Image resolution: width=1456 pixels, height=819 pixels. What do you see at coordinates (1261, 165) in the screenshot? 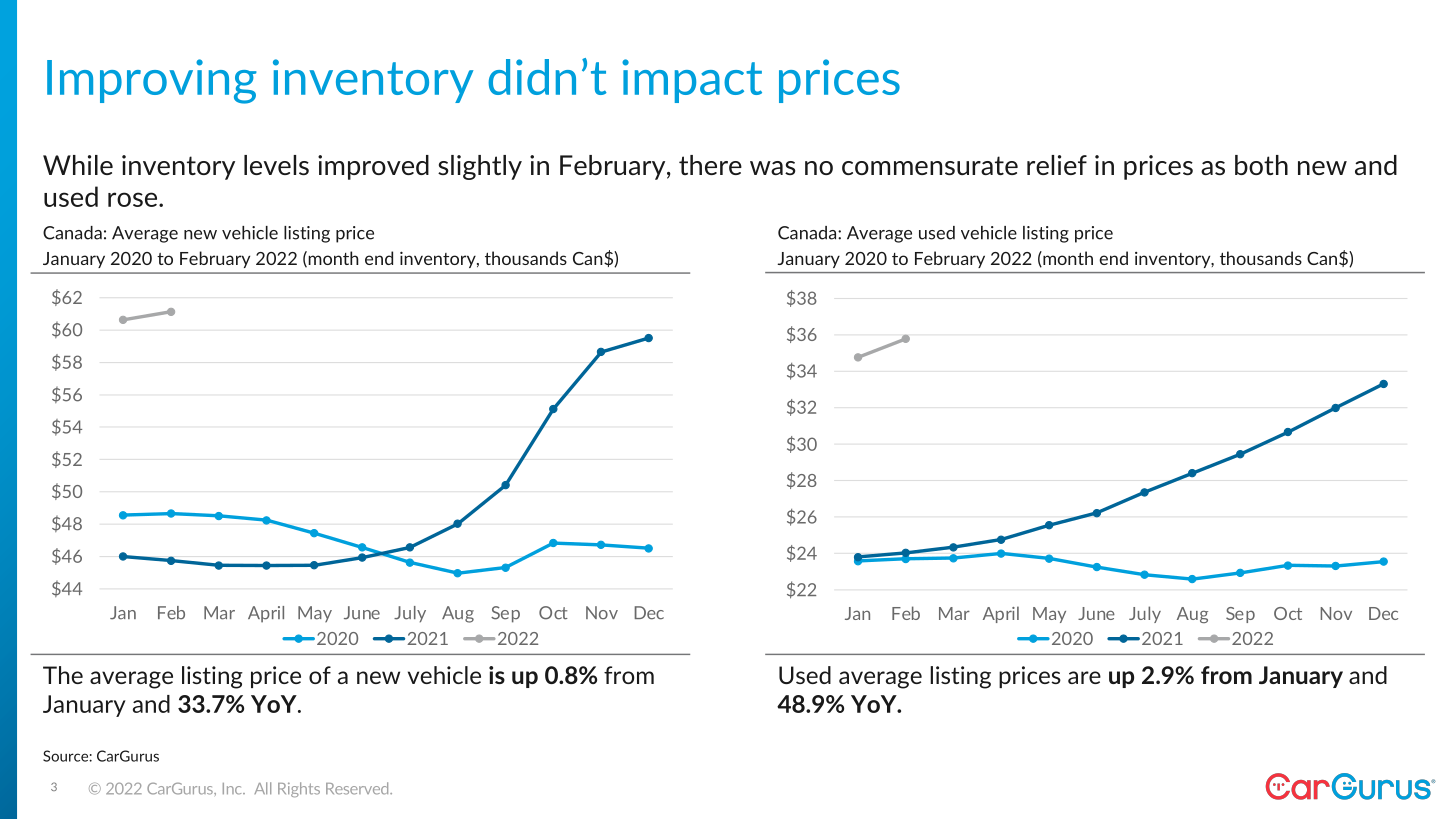
I see `both` at bounding box center [1261, 165].
